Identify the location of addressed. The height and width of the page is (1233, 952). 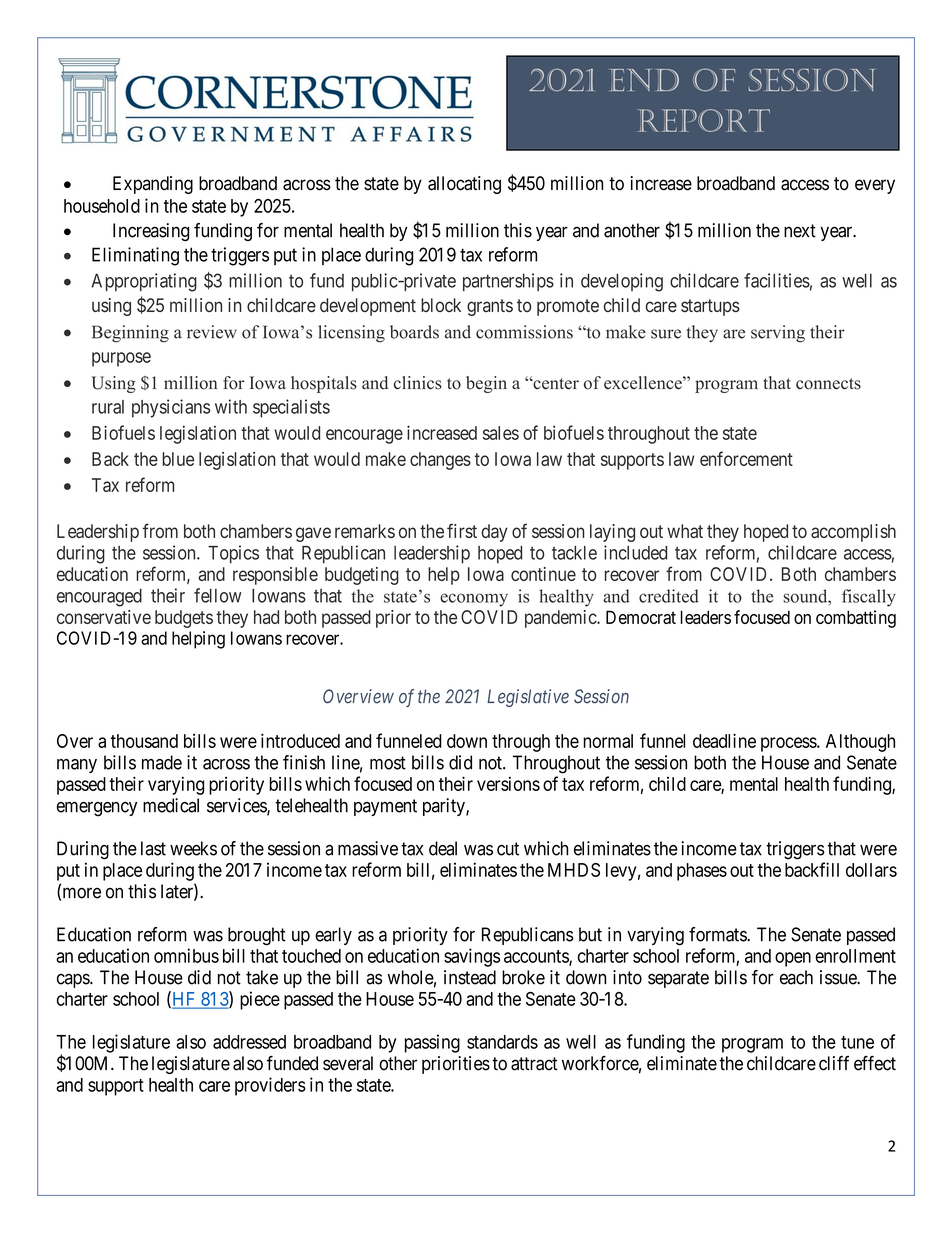
(249, 1042).
